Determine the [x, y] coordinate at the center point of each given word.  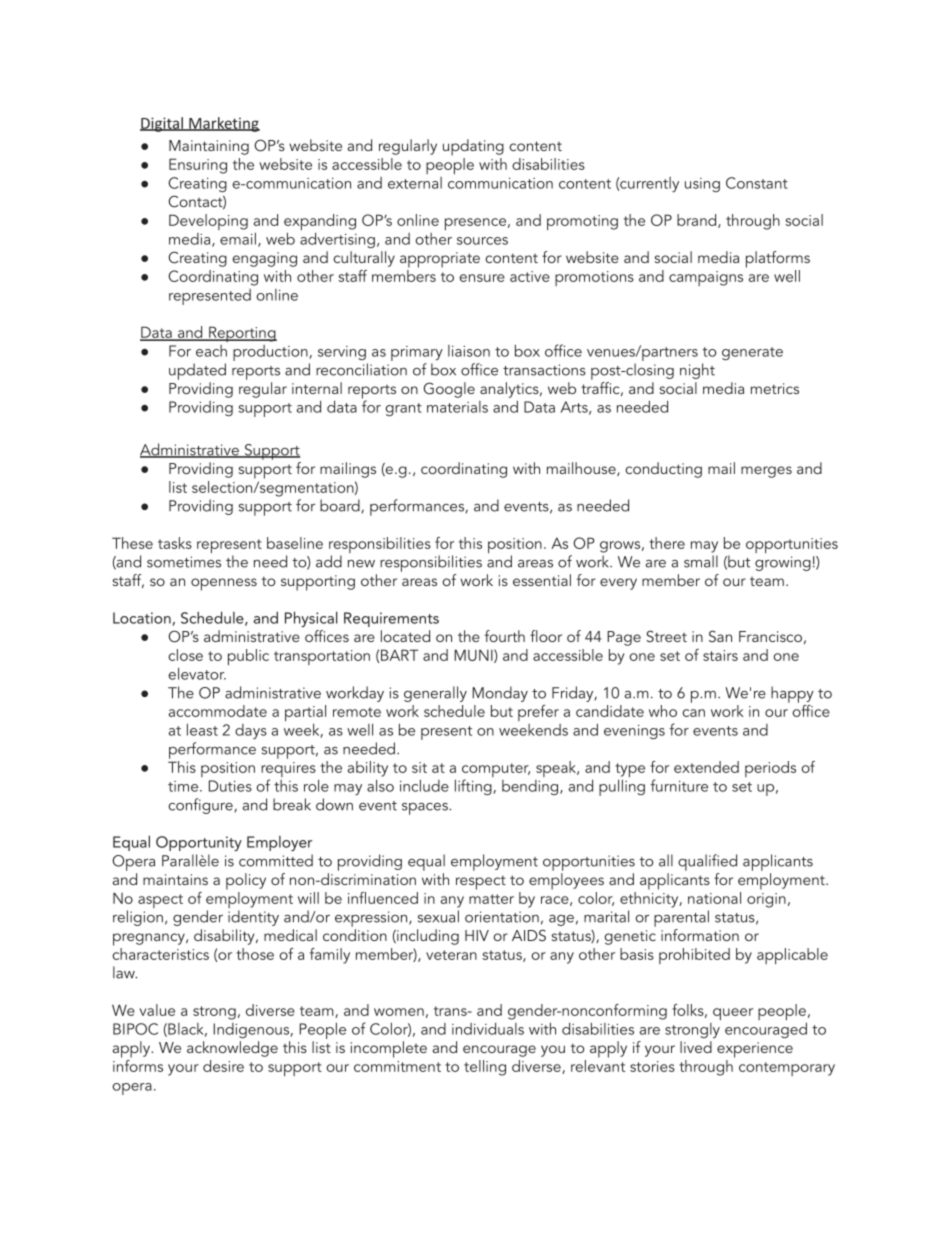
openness [224, 584]
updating [473, 147]
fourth [505, 636]
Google [449, 390]
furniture [679, 785]
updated [197, 371]
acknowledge [232, 1049]
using [702, 185]
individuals [488, 1028]
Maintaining [209, 147]
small [701, 561]
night [697, 371]
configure [201, 806]
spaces [426, 809]
